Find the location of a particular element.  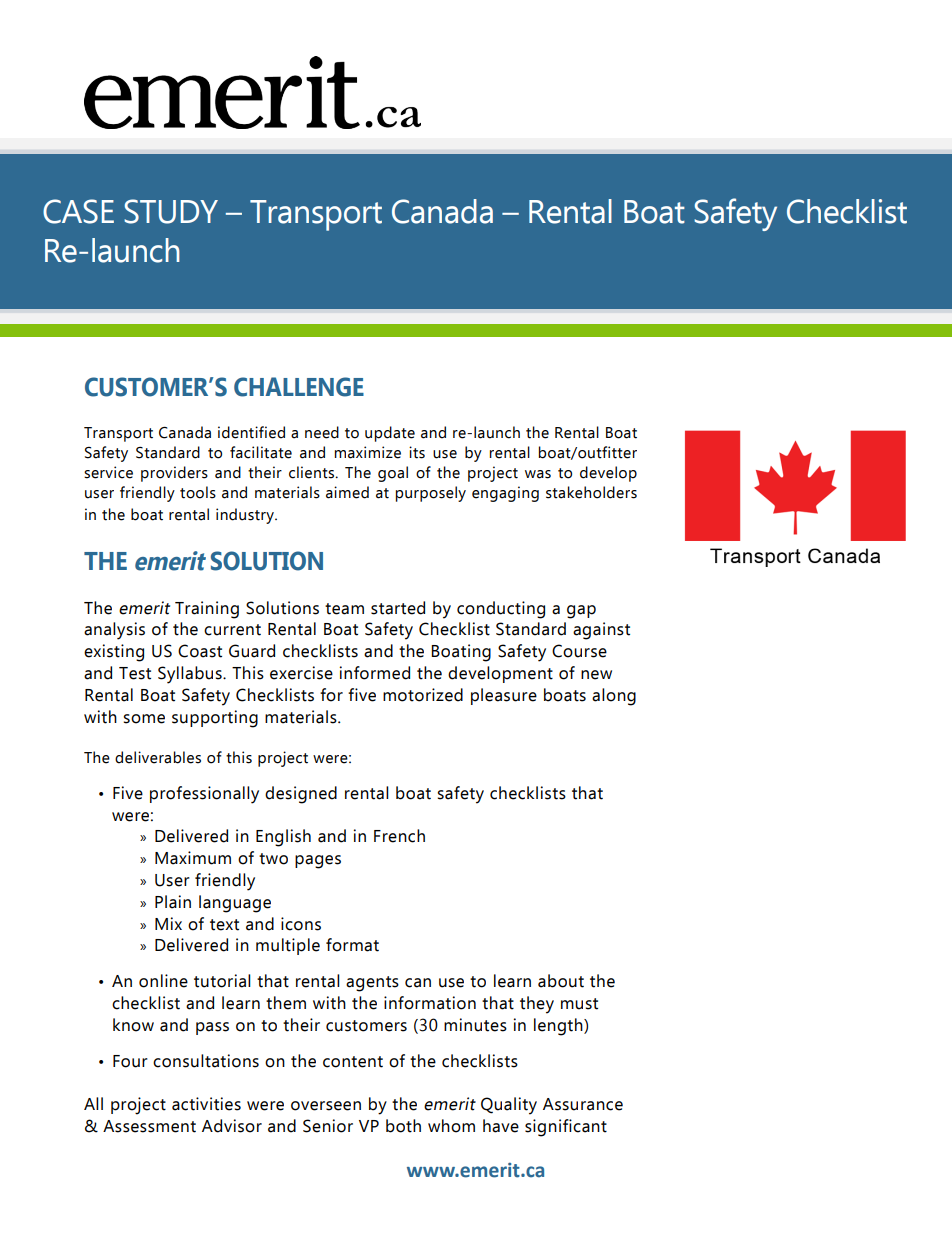

STUDY is located at coordinates (171, 211).
